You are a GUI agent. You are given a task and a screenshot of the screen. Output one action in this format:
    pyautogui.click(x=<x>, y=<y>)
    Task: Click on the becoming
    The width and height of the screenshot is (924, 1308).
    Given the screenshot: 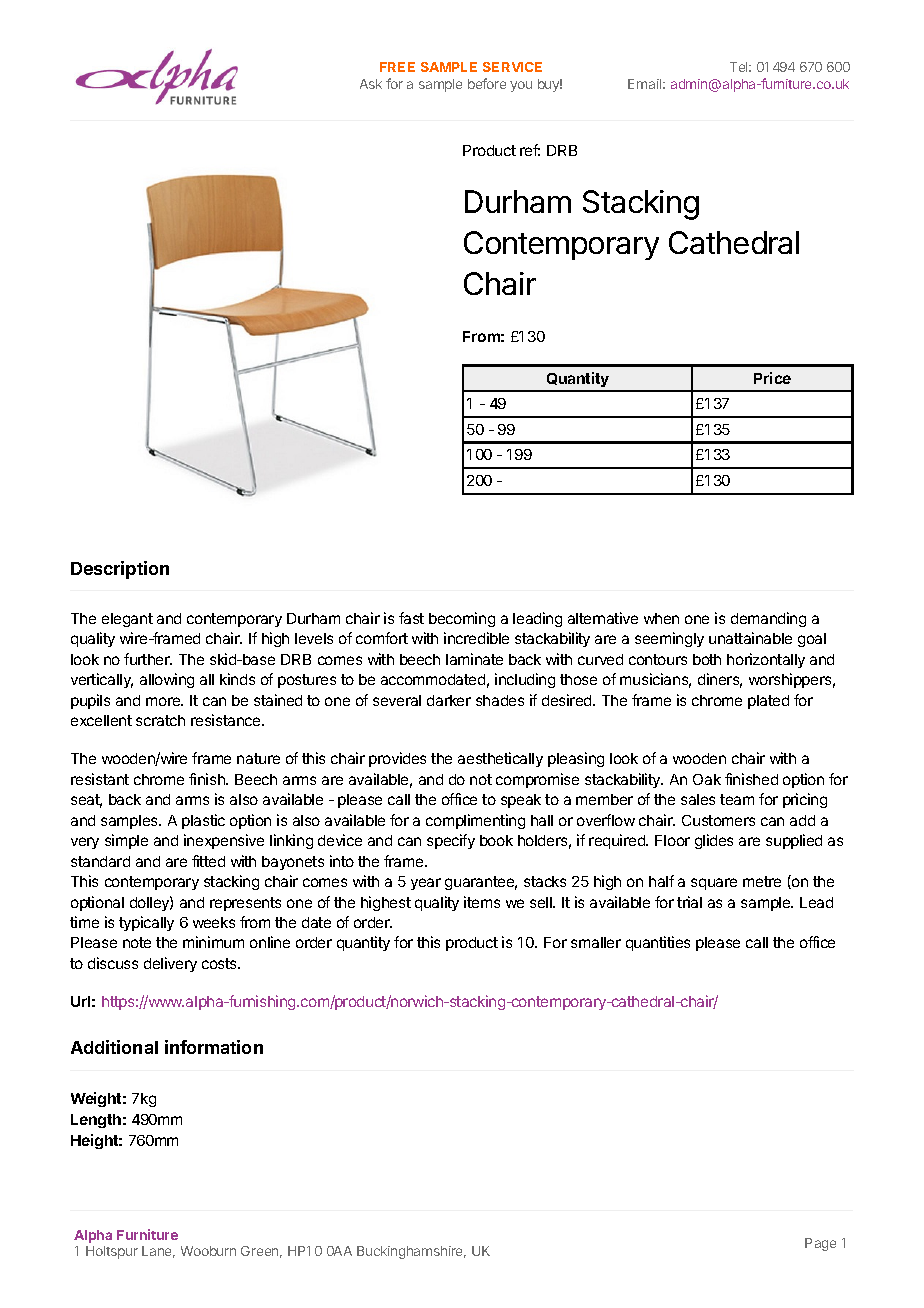 What is the action you would take?
    pyautogui.click(x=462, y=619)
